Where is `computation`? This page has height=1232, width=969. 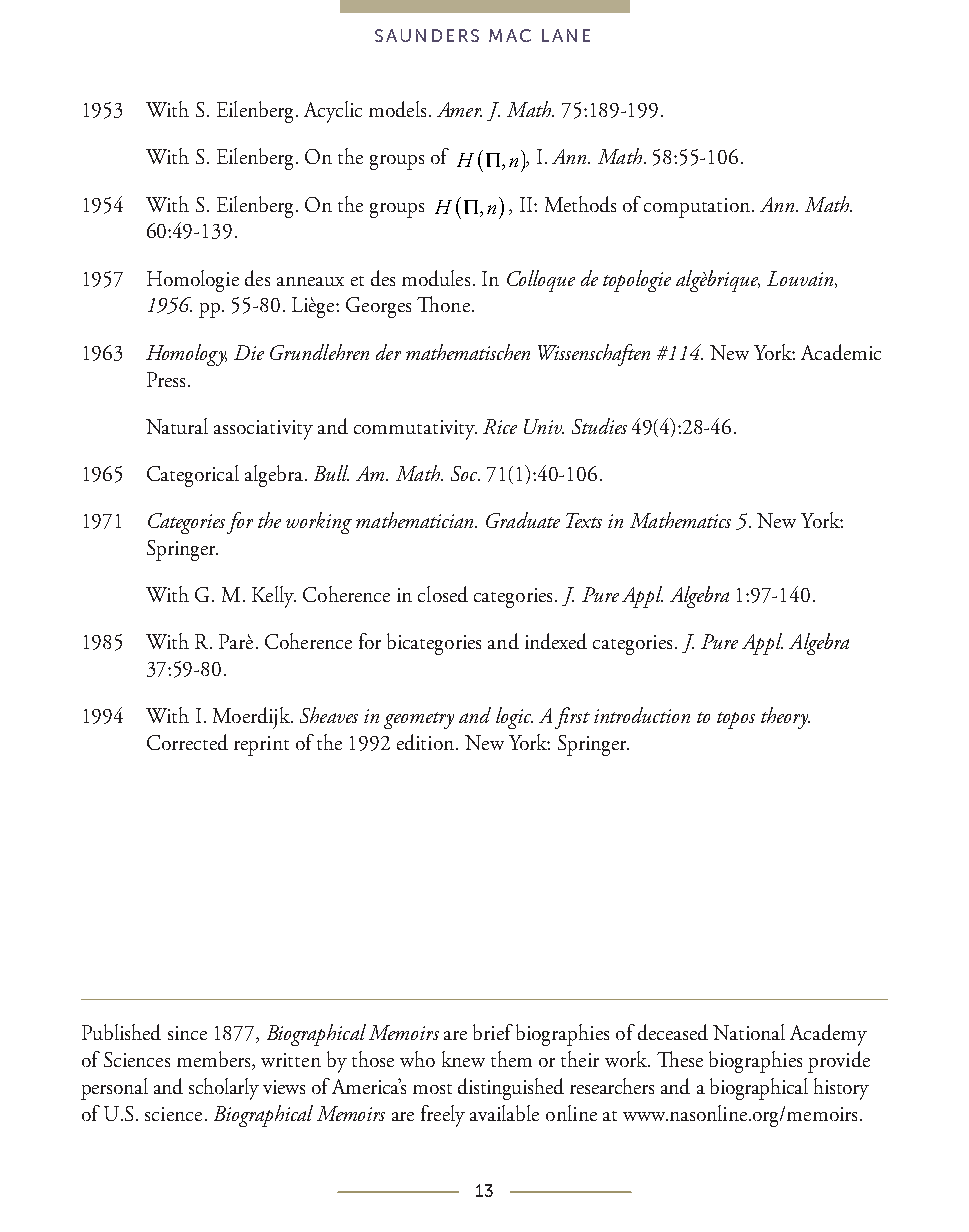 computation is located at coordinates (697, 208).
